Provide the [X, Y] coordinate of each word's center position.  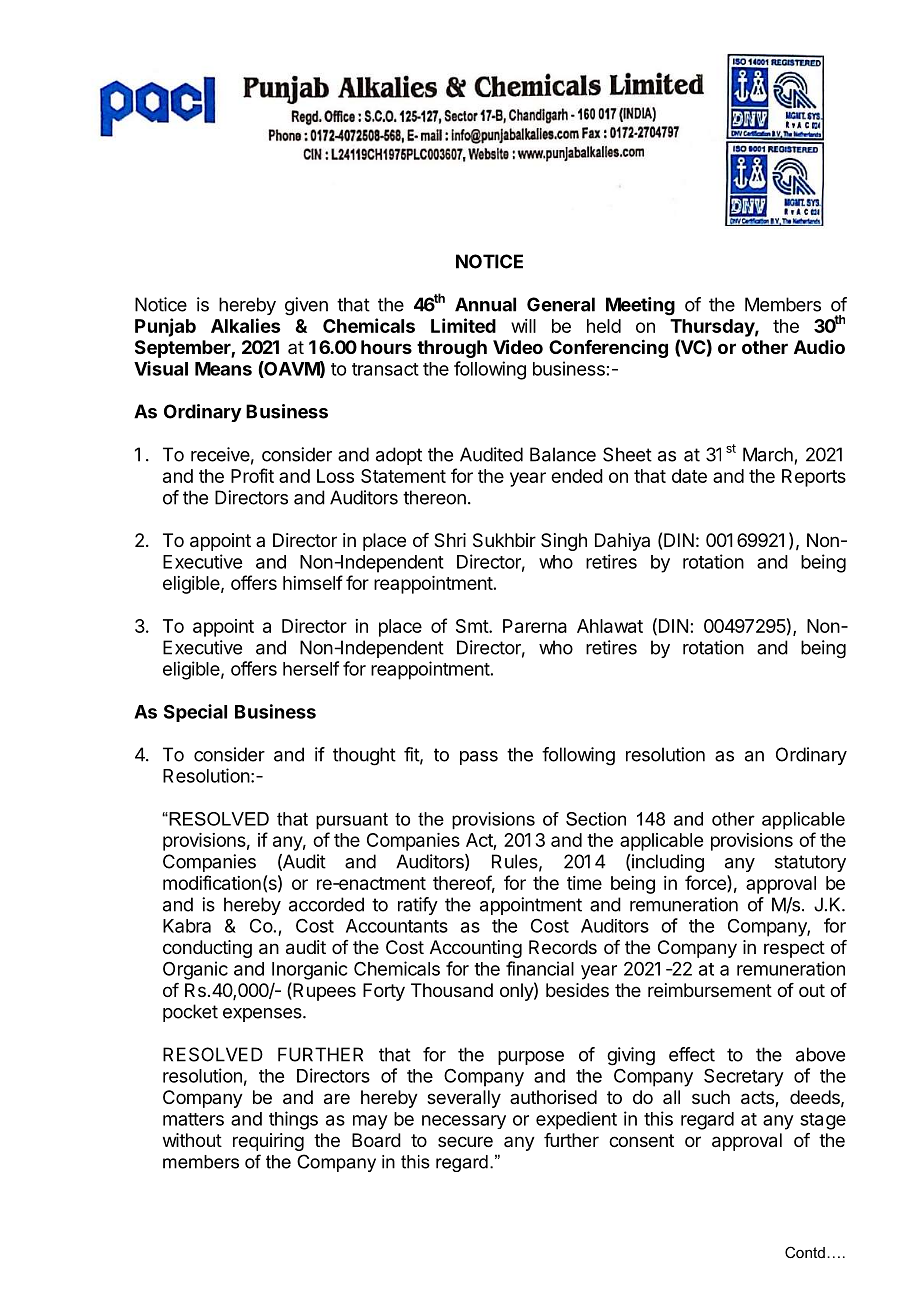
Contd [805, 1252]
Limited [463, 325]
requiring [268, 1142]
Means [223, 369]
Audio [819, 347]
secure [465, 1141]
